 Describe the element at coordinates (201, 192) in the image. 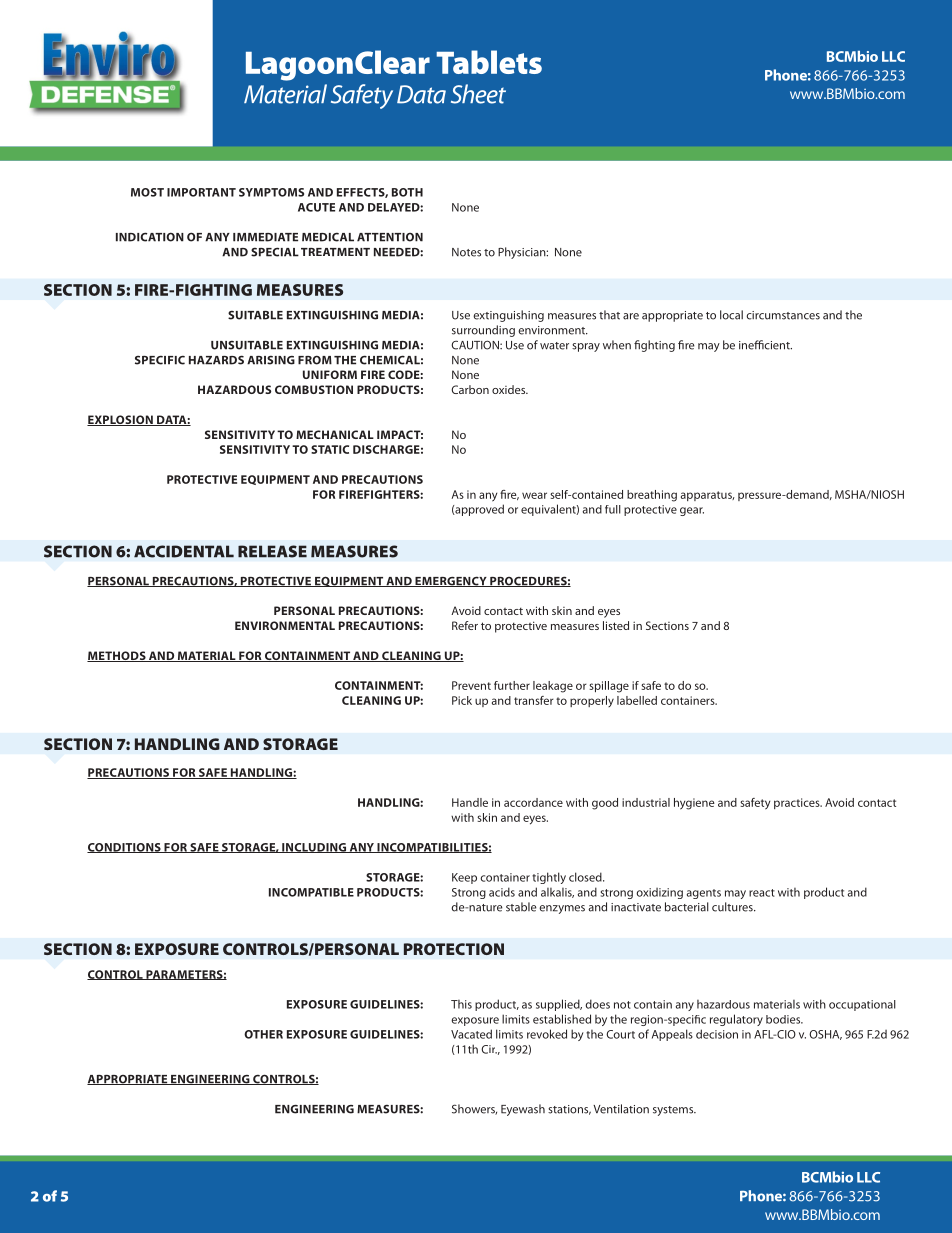

I see `IMPORTANT` at that location.
